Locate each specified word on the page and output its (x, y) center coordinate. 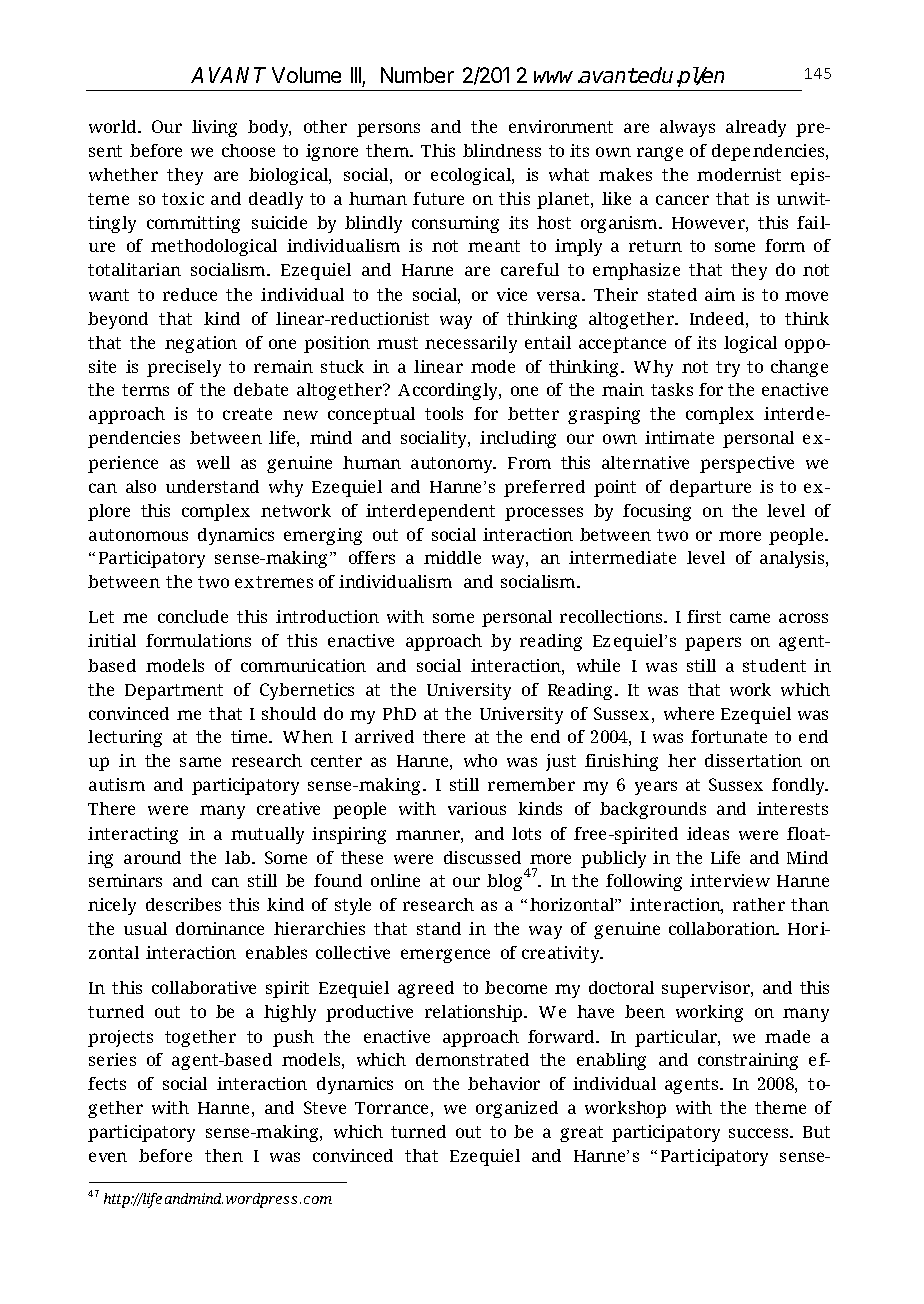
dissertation (753, 760)
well (213, 462)
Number (417, 75)
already (756, 128)
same (200, 762)
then (224, 1155)
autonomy (453, 465)
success (760, 1133)
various (477, 808)
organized (517, 1109)
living (214, 128)
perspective (747, 464)
